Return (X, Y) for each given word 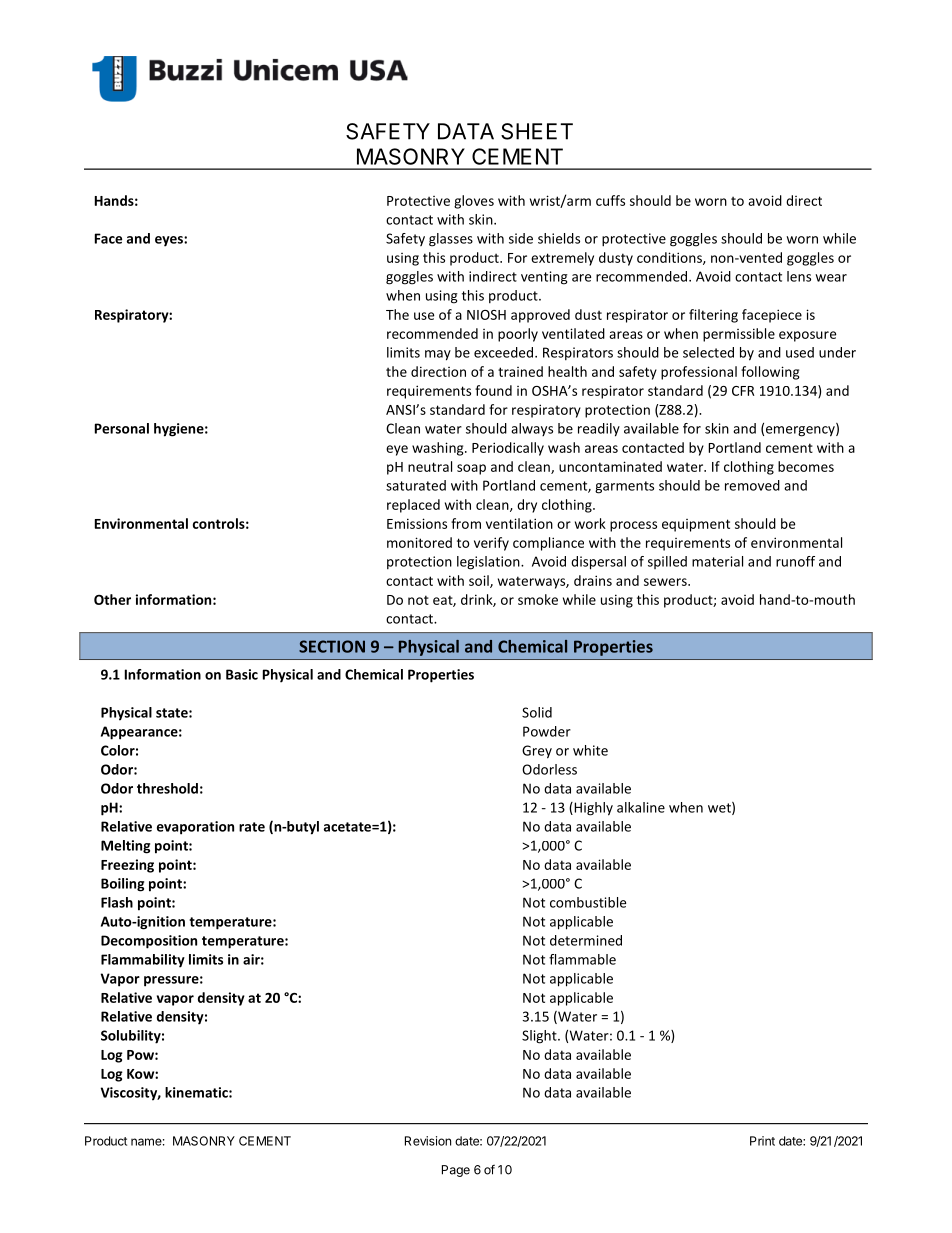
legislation (489, 563)
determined (586, 940)
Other (112, 599)
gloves (474, 202)
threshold (167, 788)
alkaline (641, 807)
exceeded (503, 352)
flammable (582, 959)
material (717, 561)
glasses (451, 240)
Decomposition (149, 942)
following (770, 373)
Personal (122, 428)
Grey (537, 752)
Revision (428, 1141)
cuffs (610, 200)
